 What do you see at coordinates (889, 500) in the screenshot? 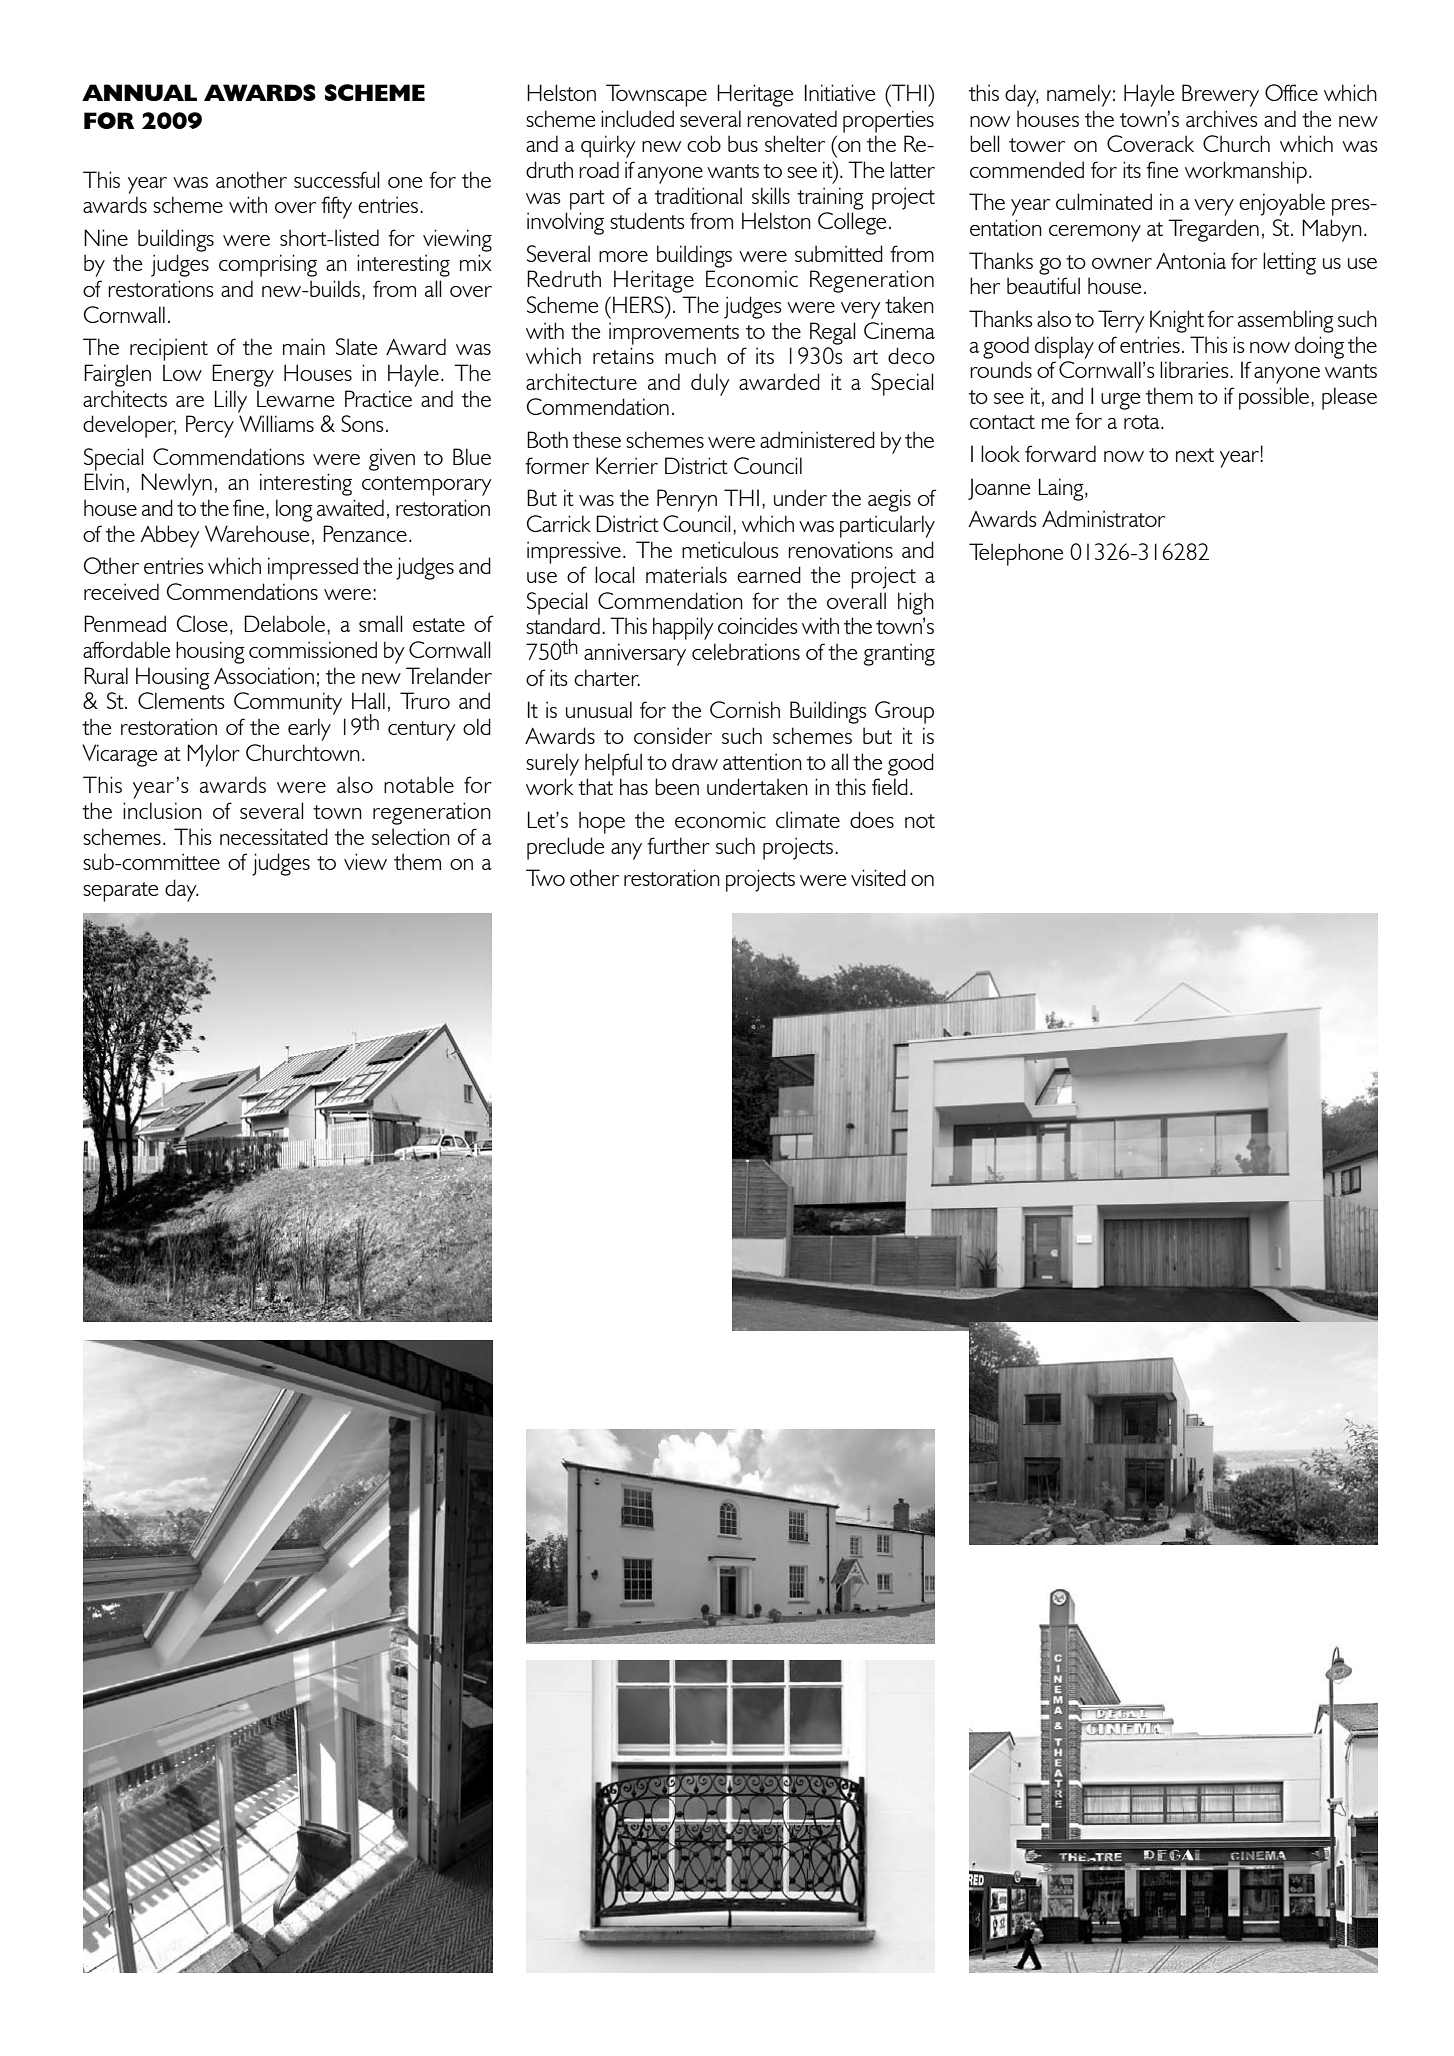
I see `aegis` at bounding box center [889, 500].
